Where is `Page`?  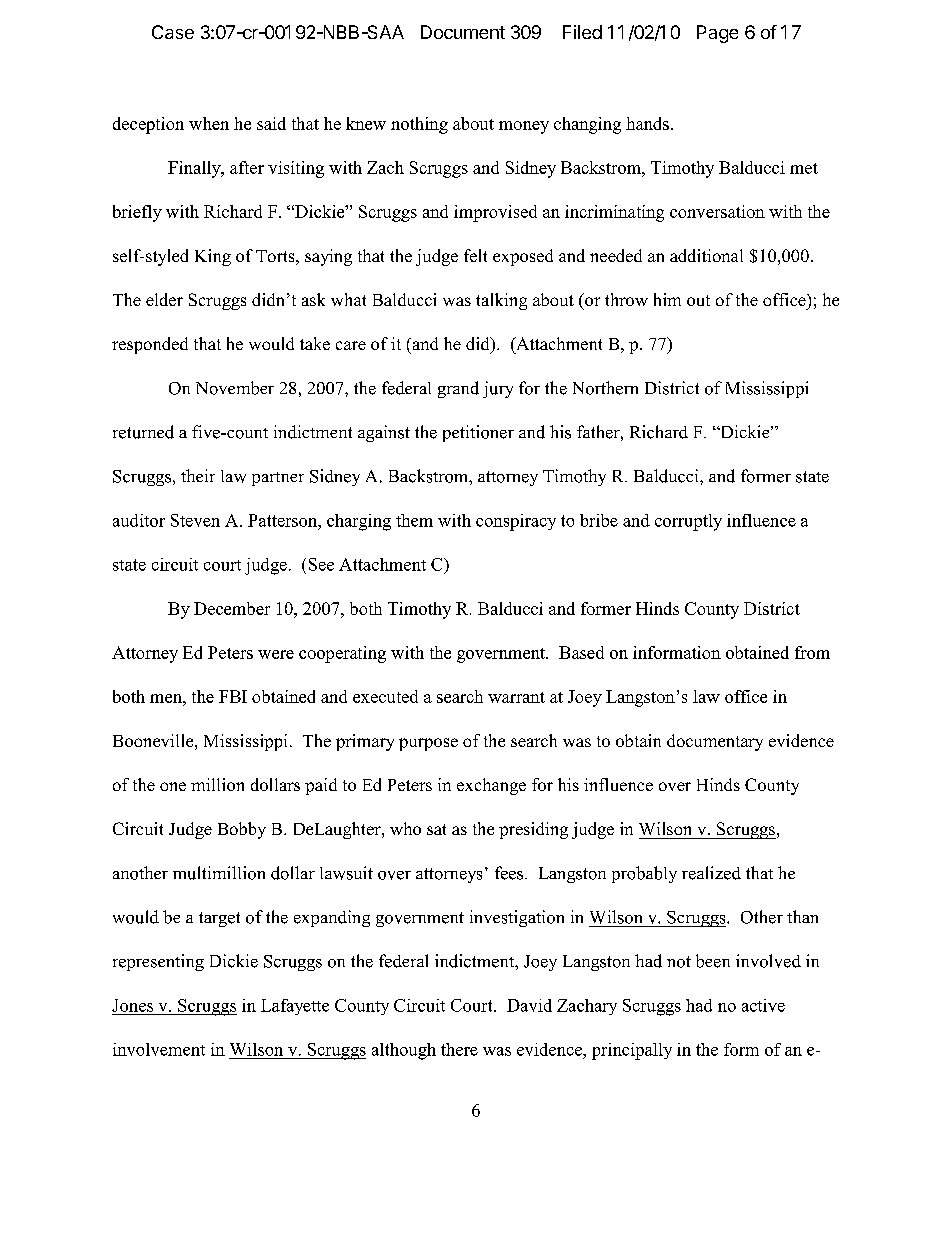
Page is located at coordinates (717, 34).
